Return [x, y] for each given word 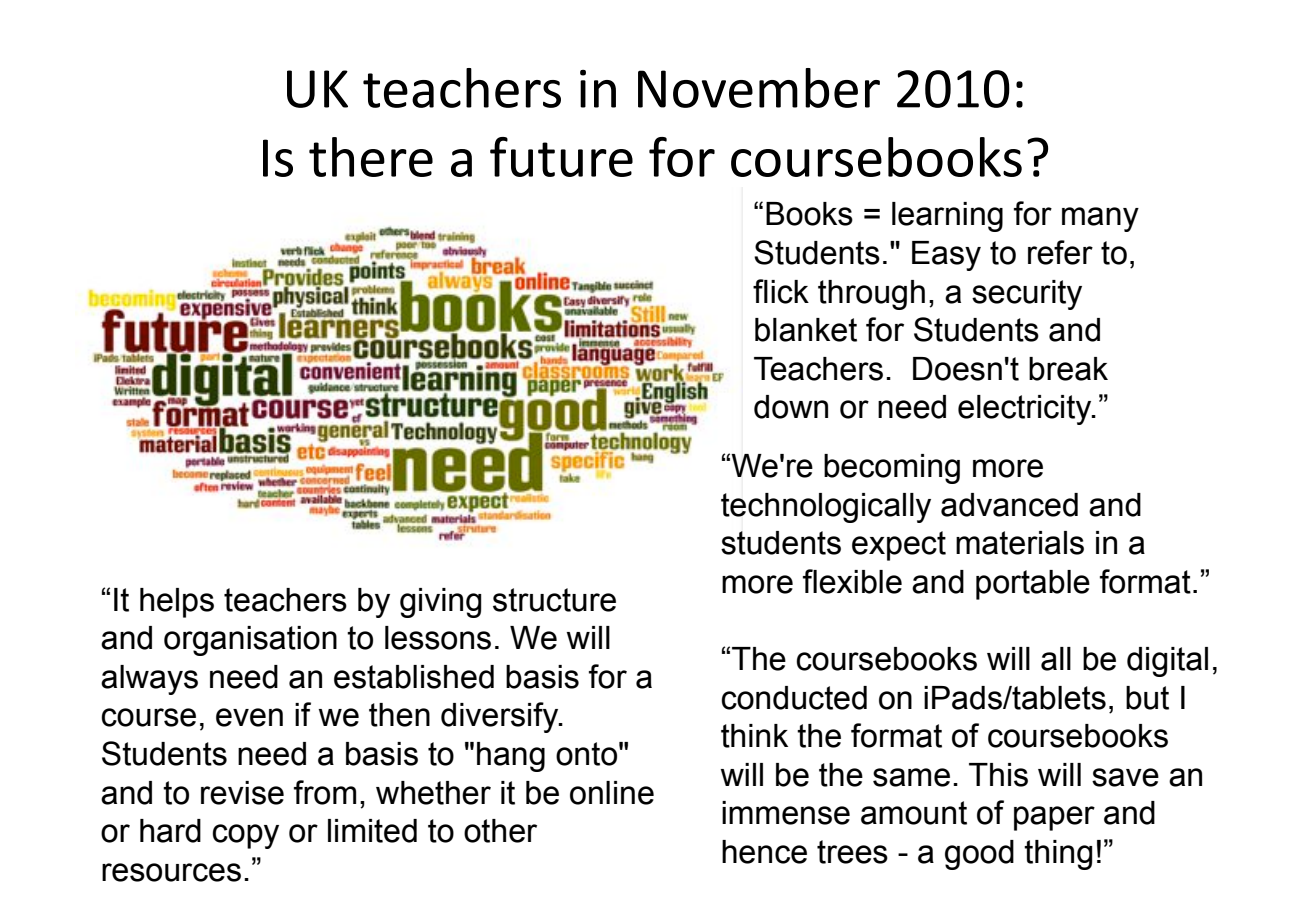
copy [245, 836]
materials [1020, 543]
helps [177, 603]
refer [1060, 252]
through [871, 295]
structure [554, 600]
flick [781, 291]
